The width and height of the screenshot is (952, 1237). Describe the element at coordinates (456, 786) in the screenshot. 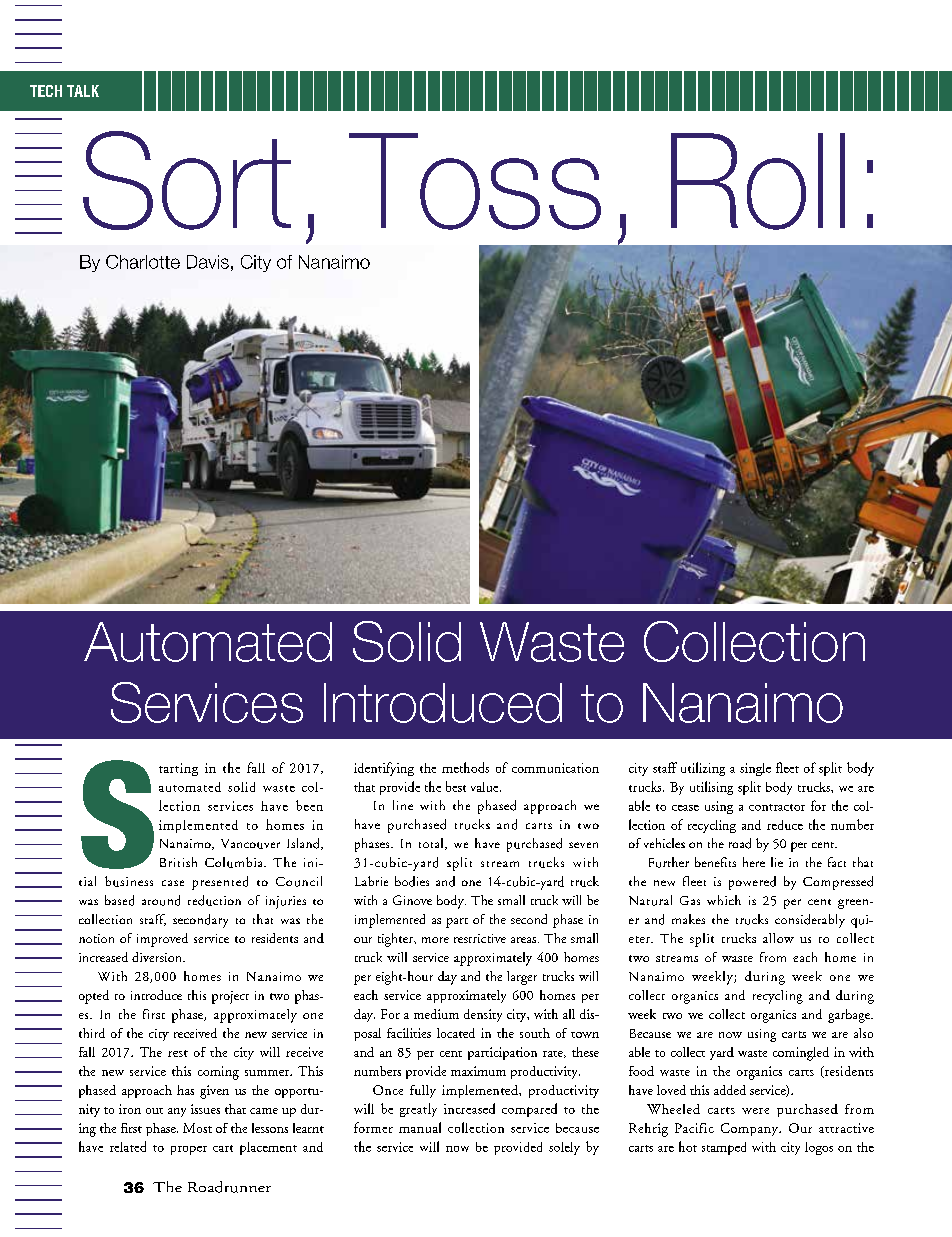

I see `best` at that location.
